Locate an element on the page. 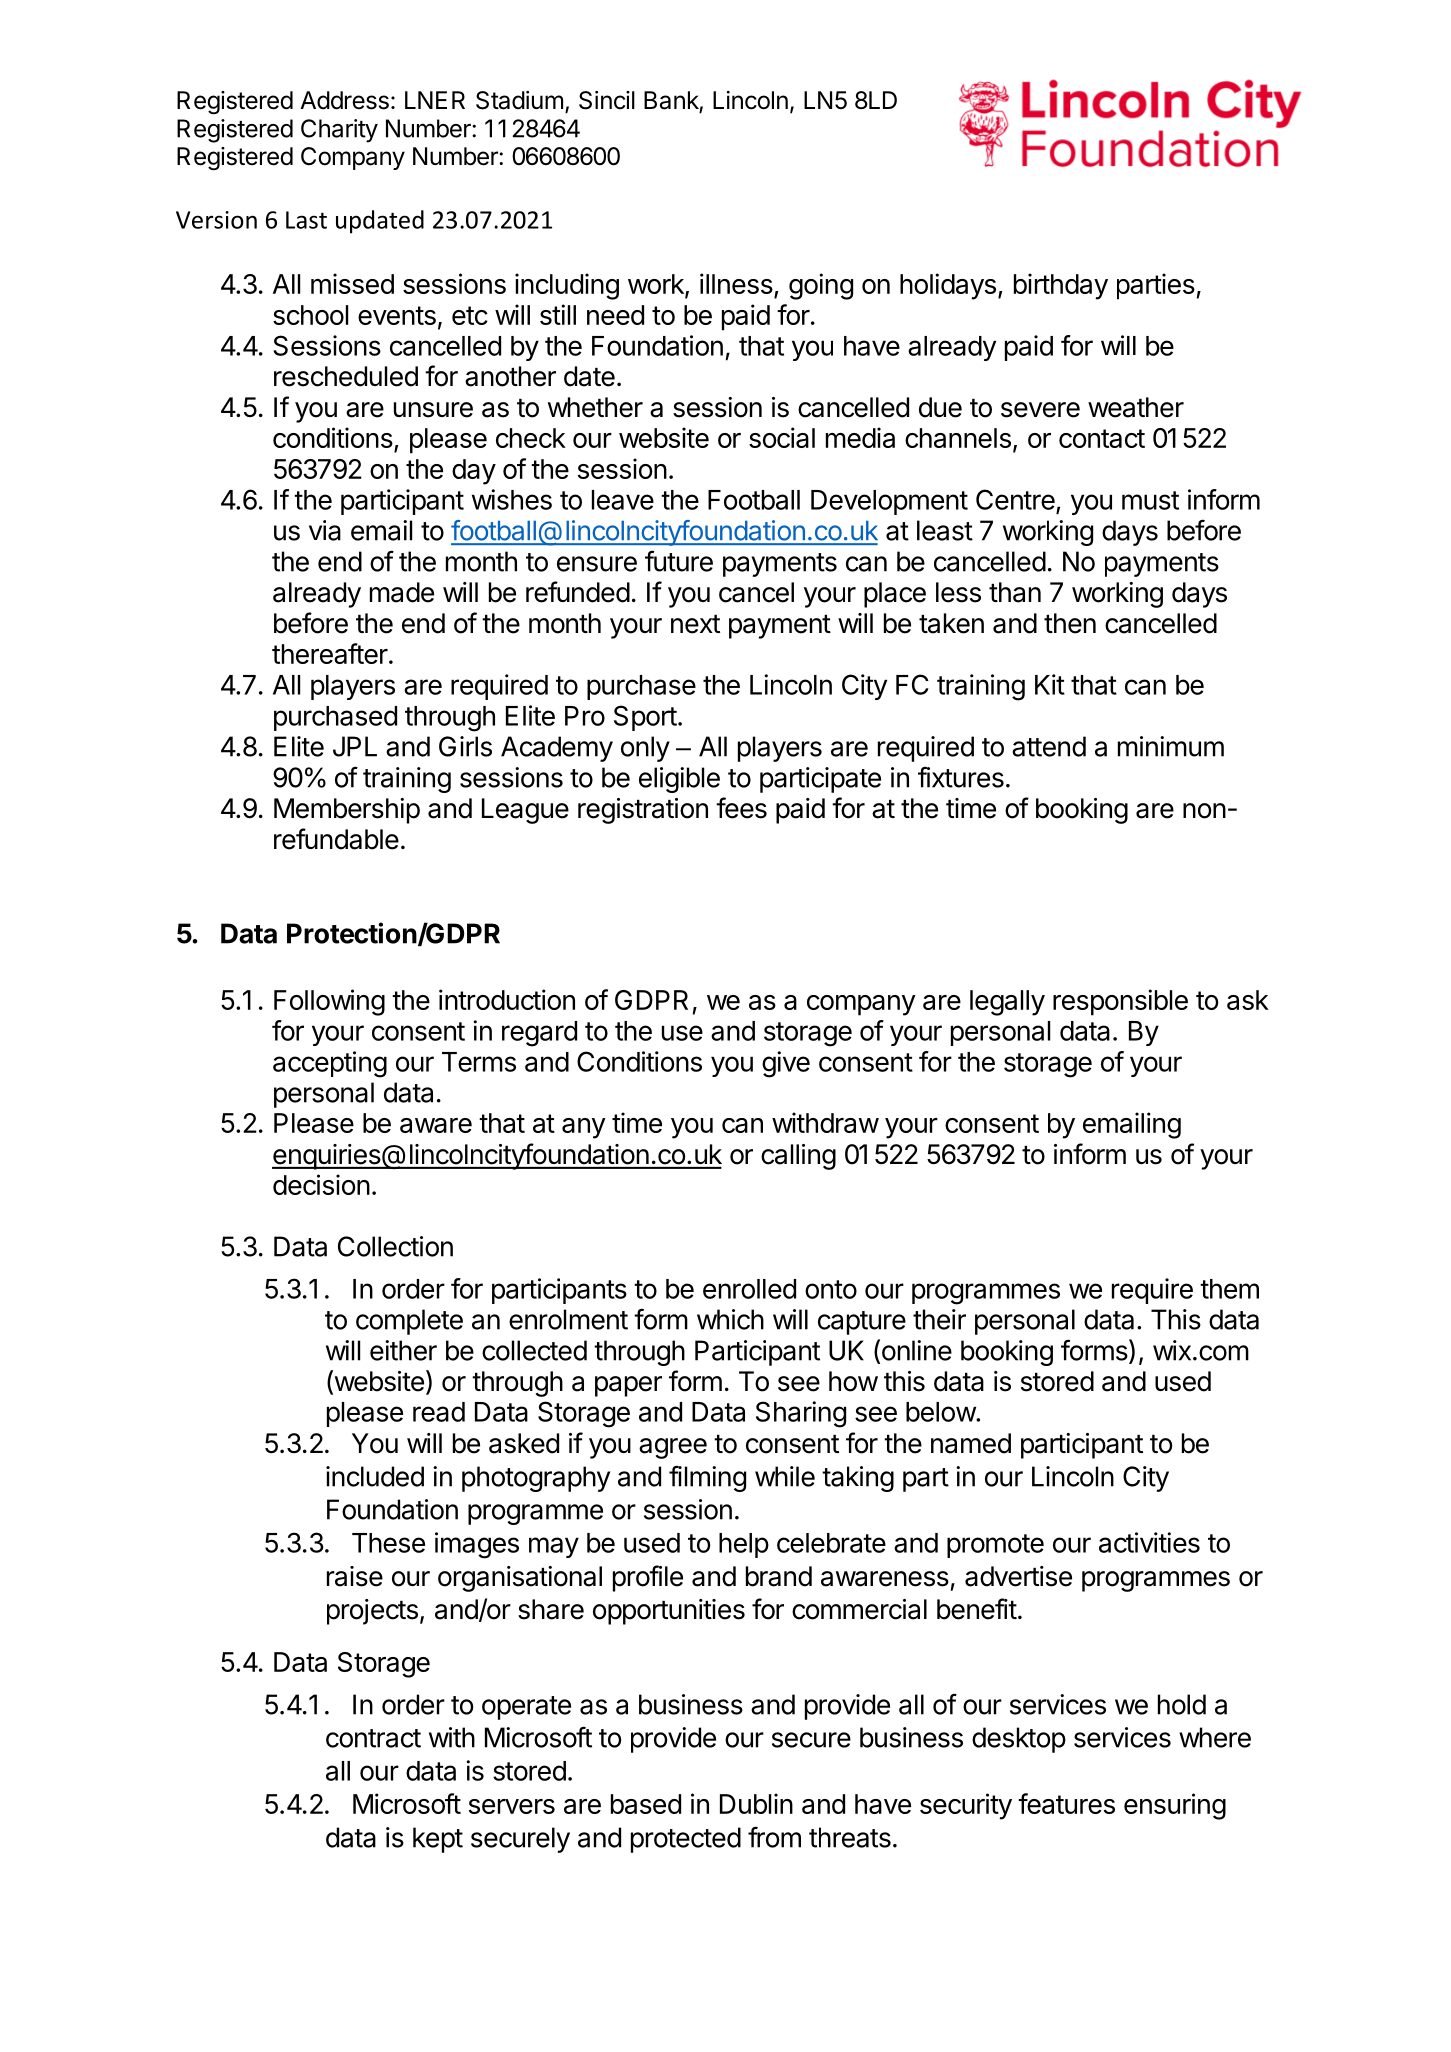 This document has height=2052, width=1451. either is located at coordinates (403, 1350).
